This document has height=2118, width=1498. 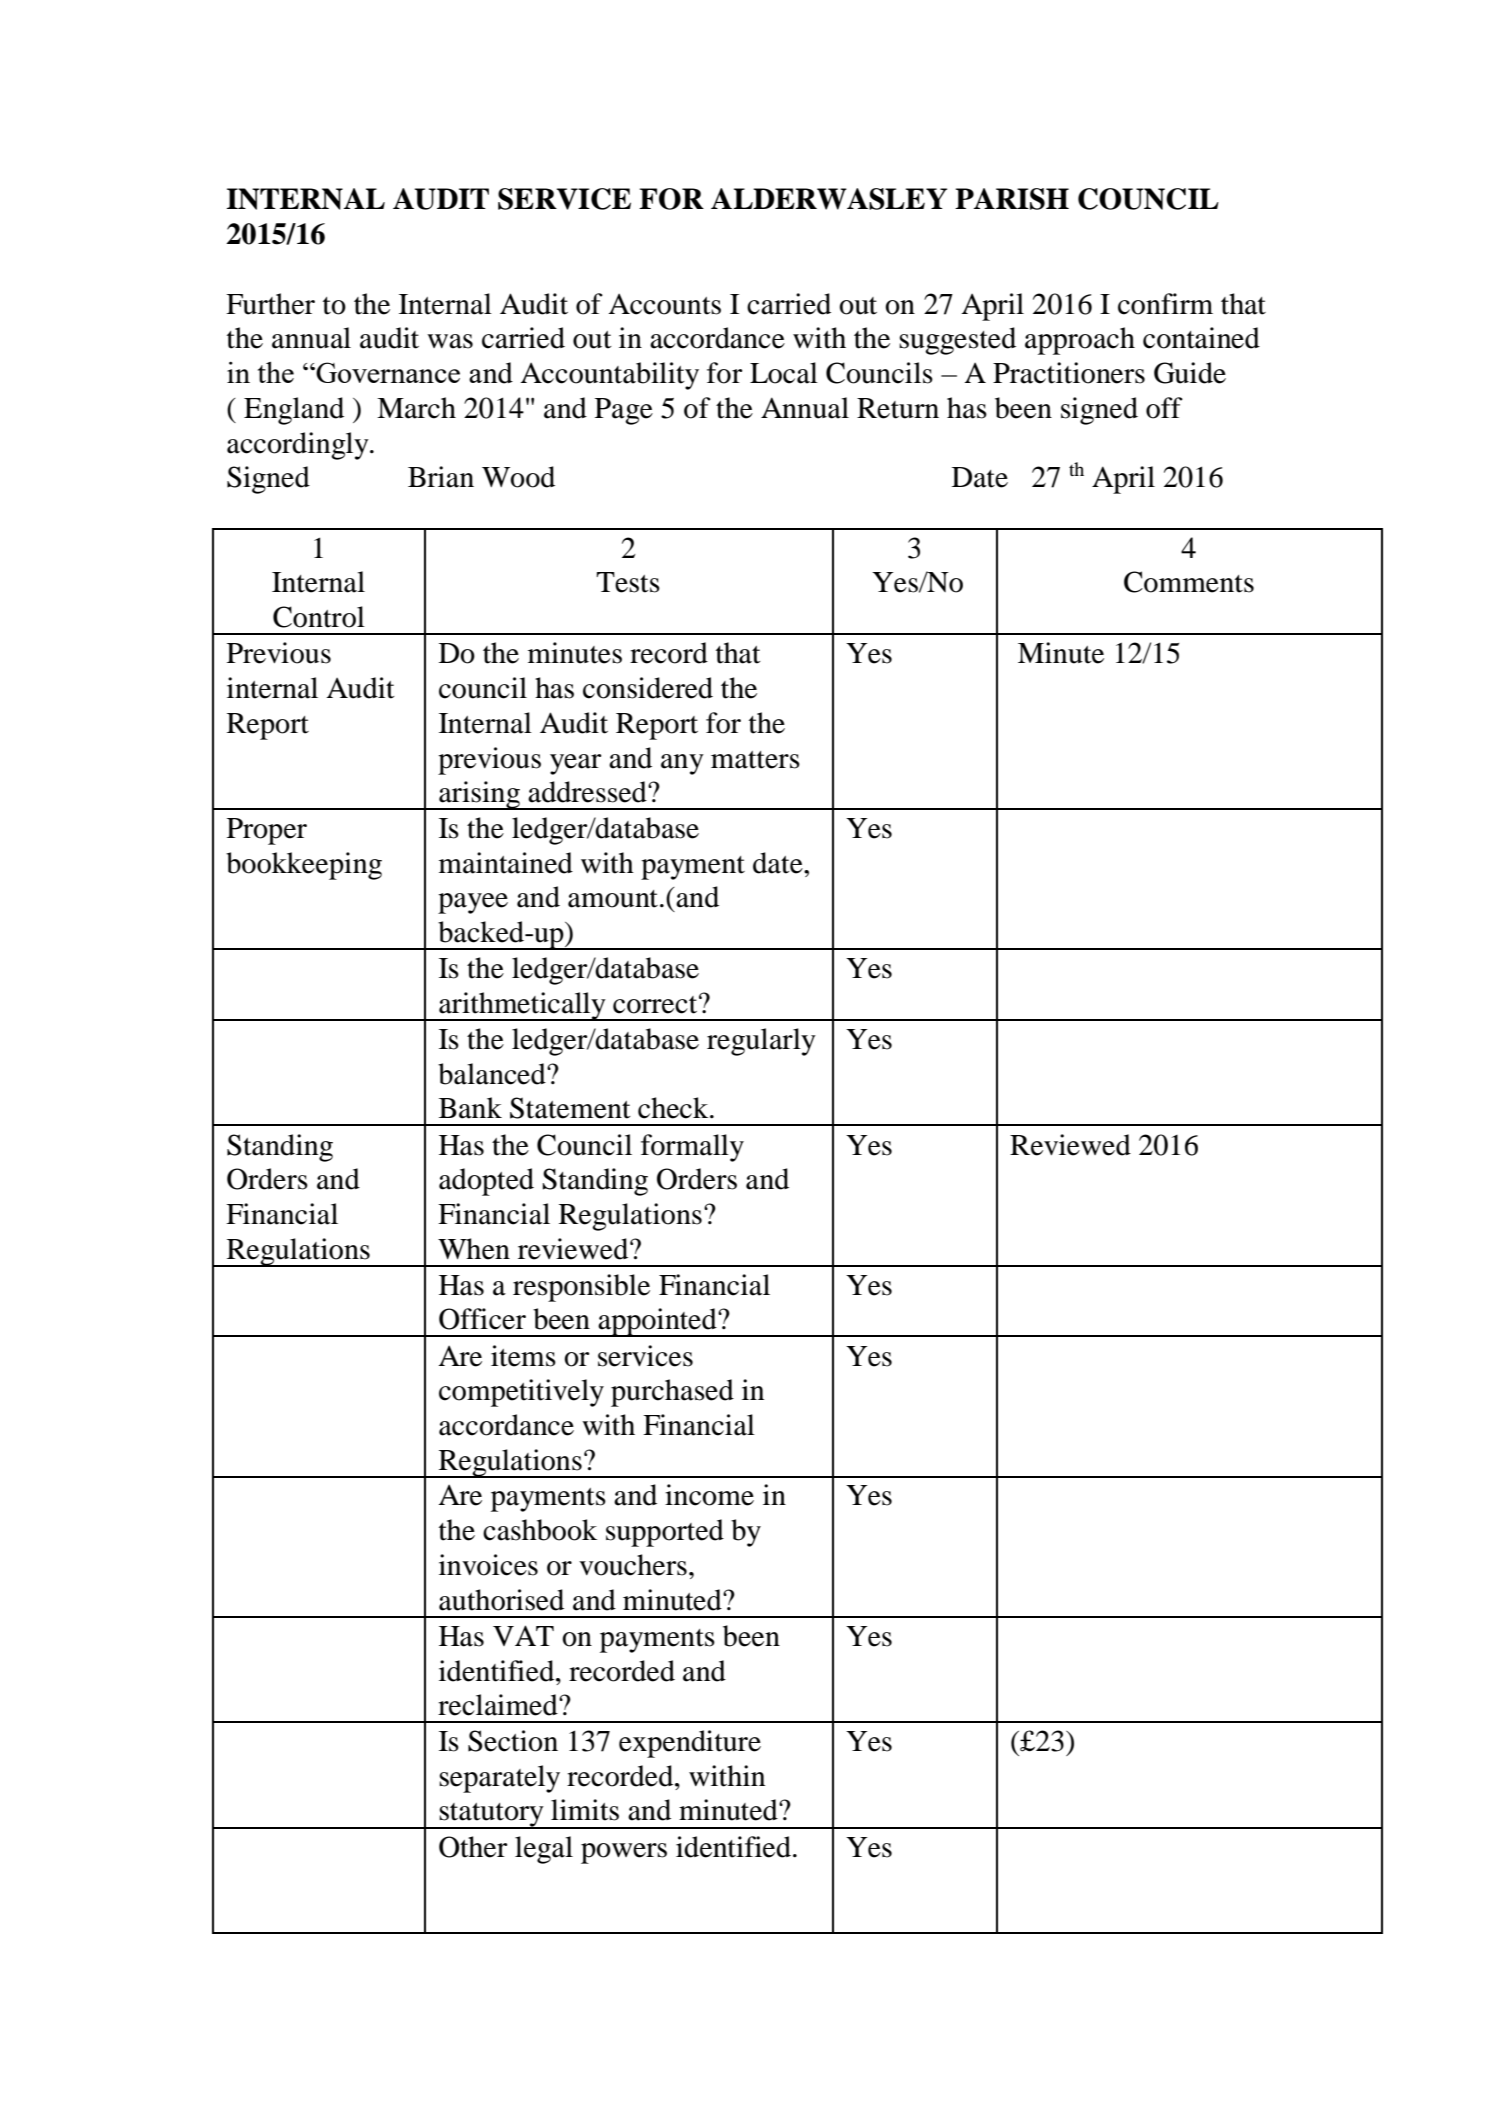 What do you see at coordinates (1189, 582) in the document?
I see `Comments` at bounding box center [1189, 582].
